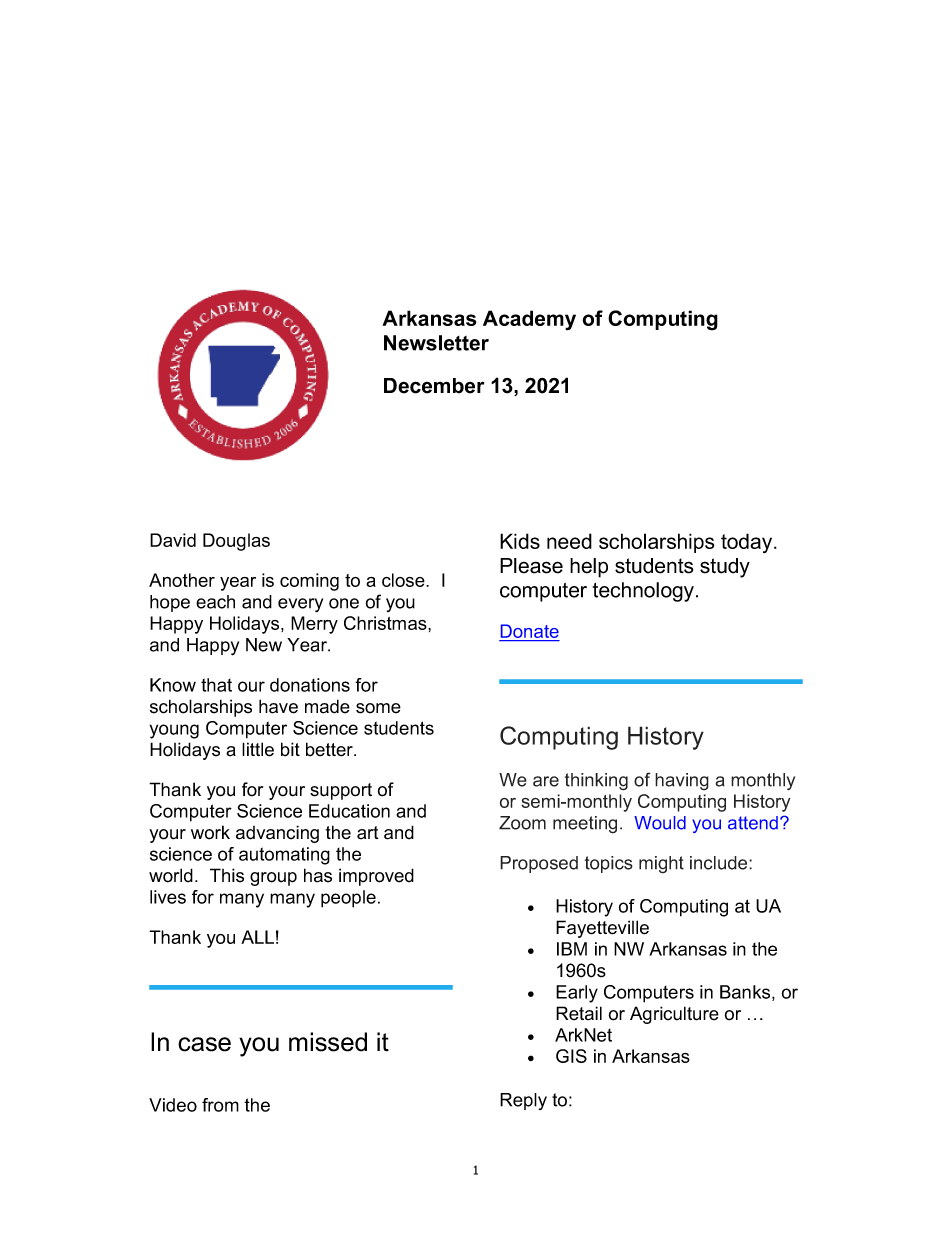 The width and height of the screenshot is (952, 1233). I want to click on little, so click(258, 749).
